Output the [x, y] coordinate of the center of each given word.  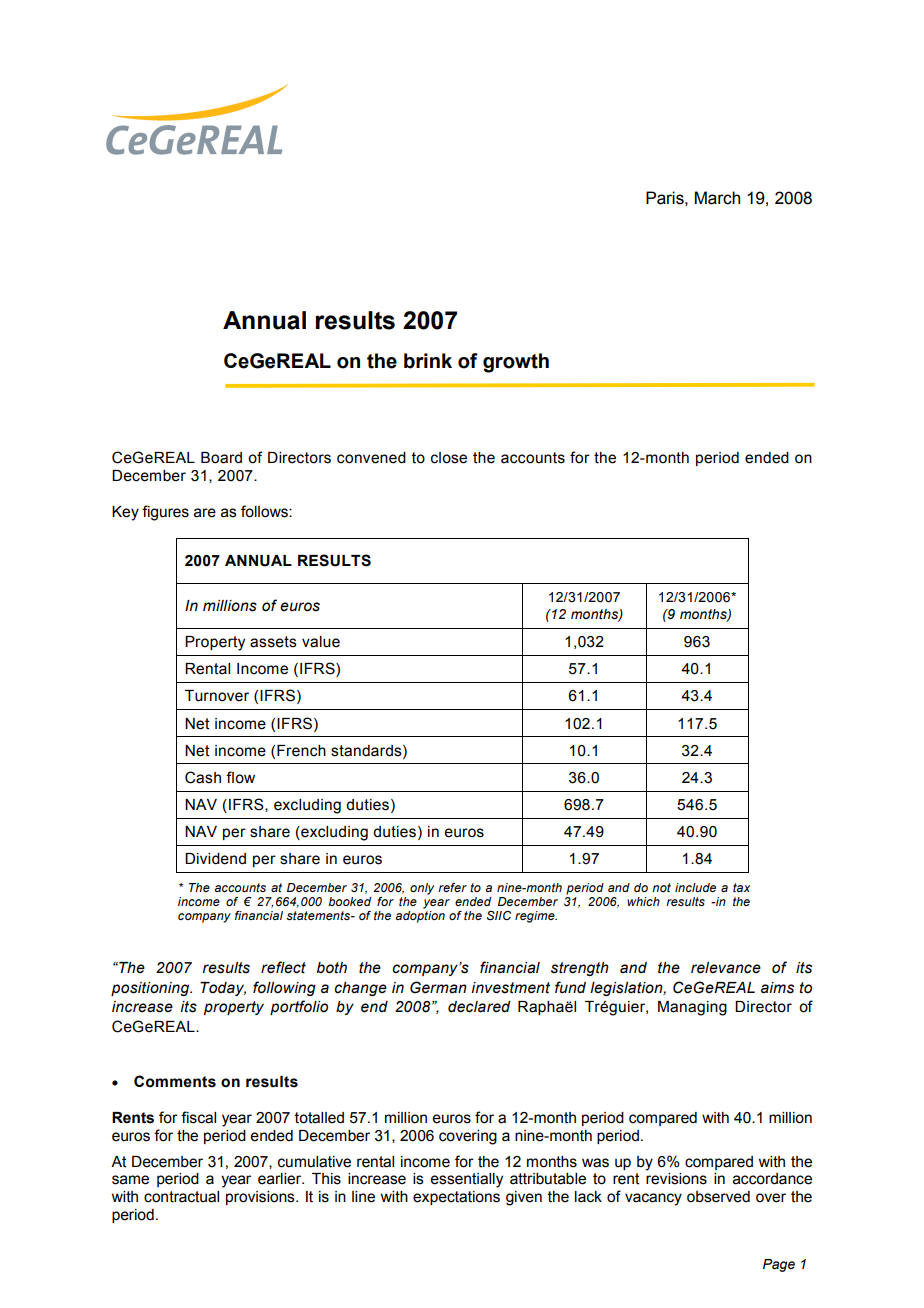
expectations [456, 1198]
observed [718, 1197]
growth [516, 363]
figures [165, 513]
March [717, 198]
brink [428, 361]
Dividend [215, 859]
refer [452, 887]
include [695, 887]
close [449, 458]
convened [371, 458]
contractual [181, 1197]
